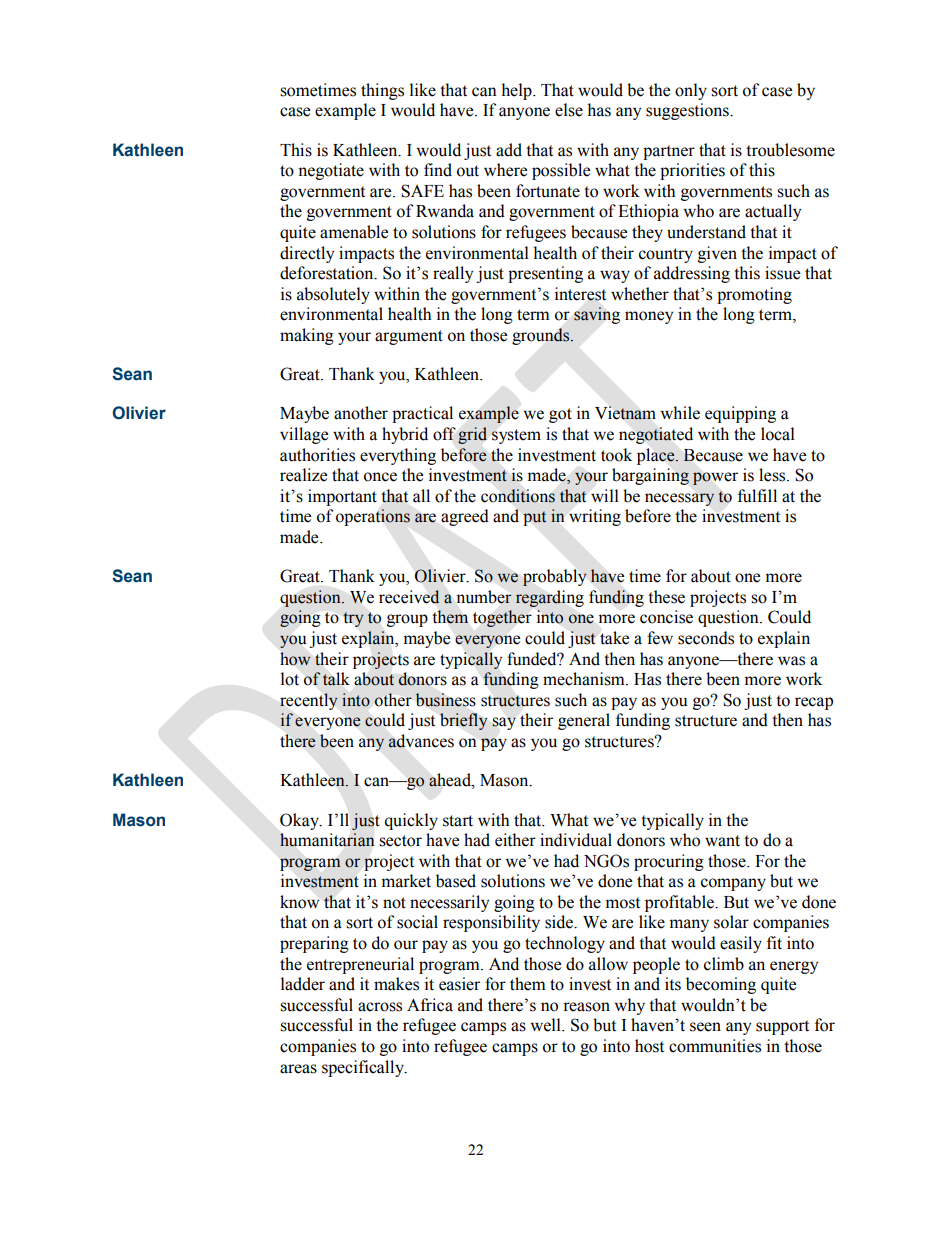 The height and width of the document is (1233, 952). Describe the element at coordinates (782, 1027) in the document. I see `support` at that location.
